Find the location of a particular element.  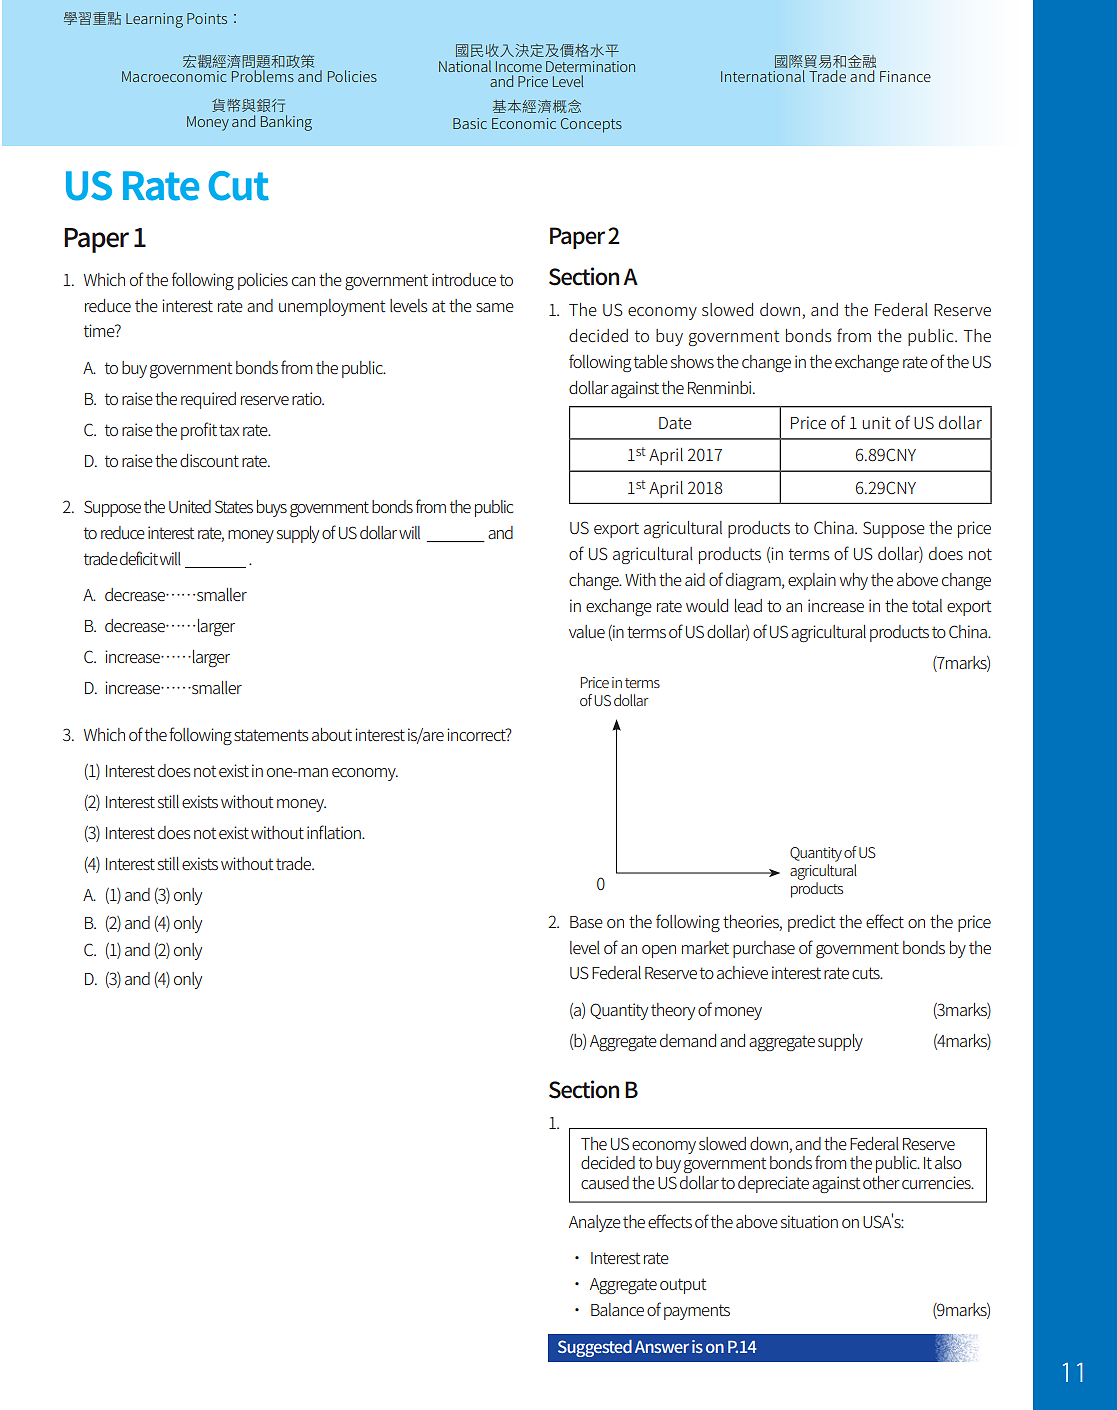

cuts is located at coordinates (867, 973).
